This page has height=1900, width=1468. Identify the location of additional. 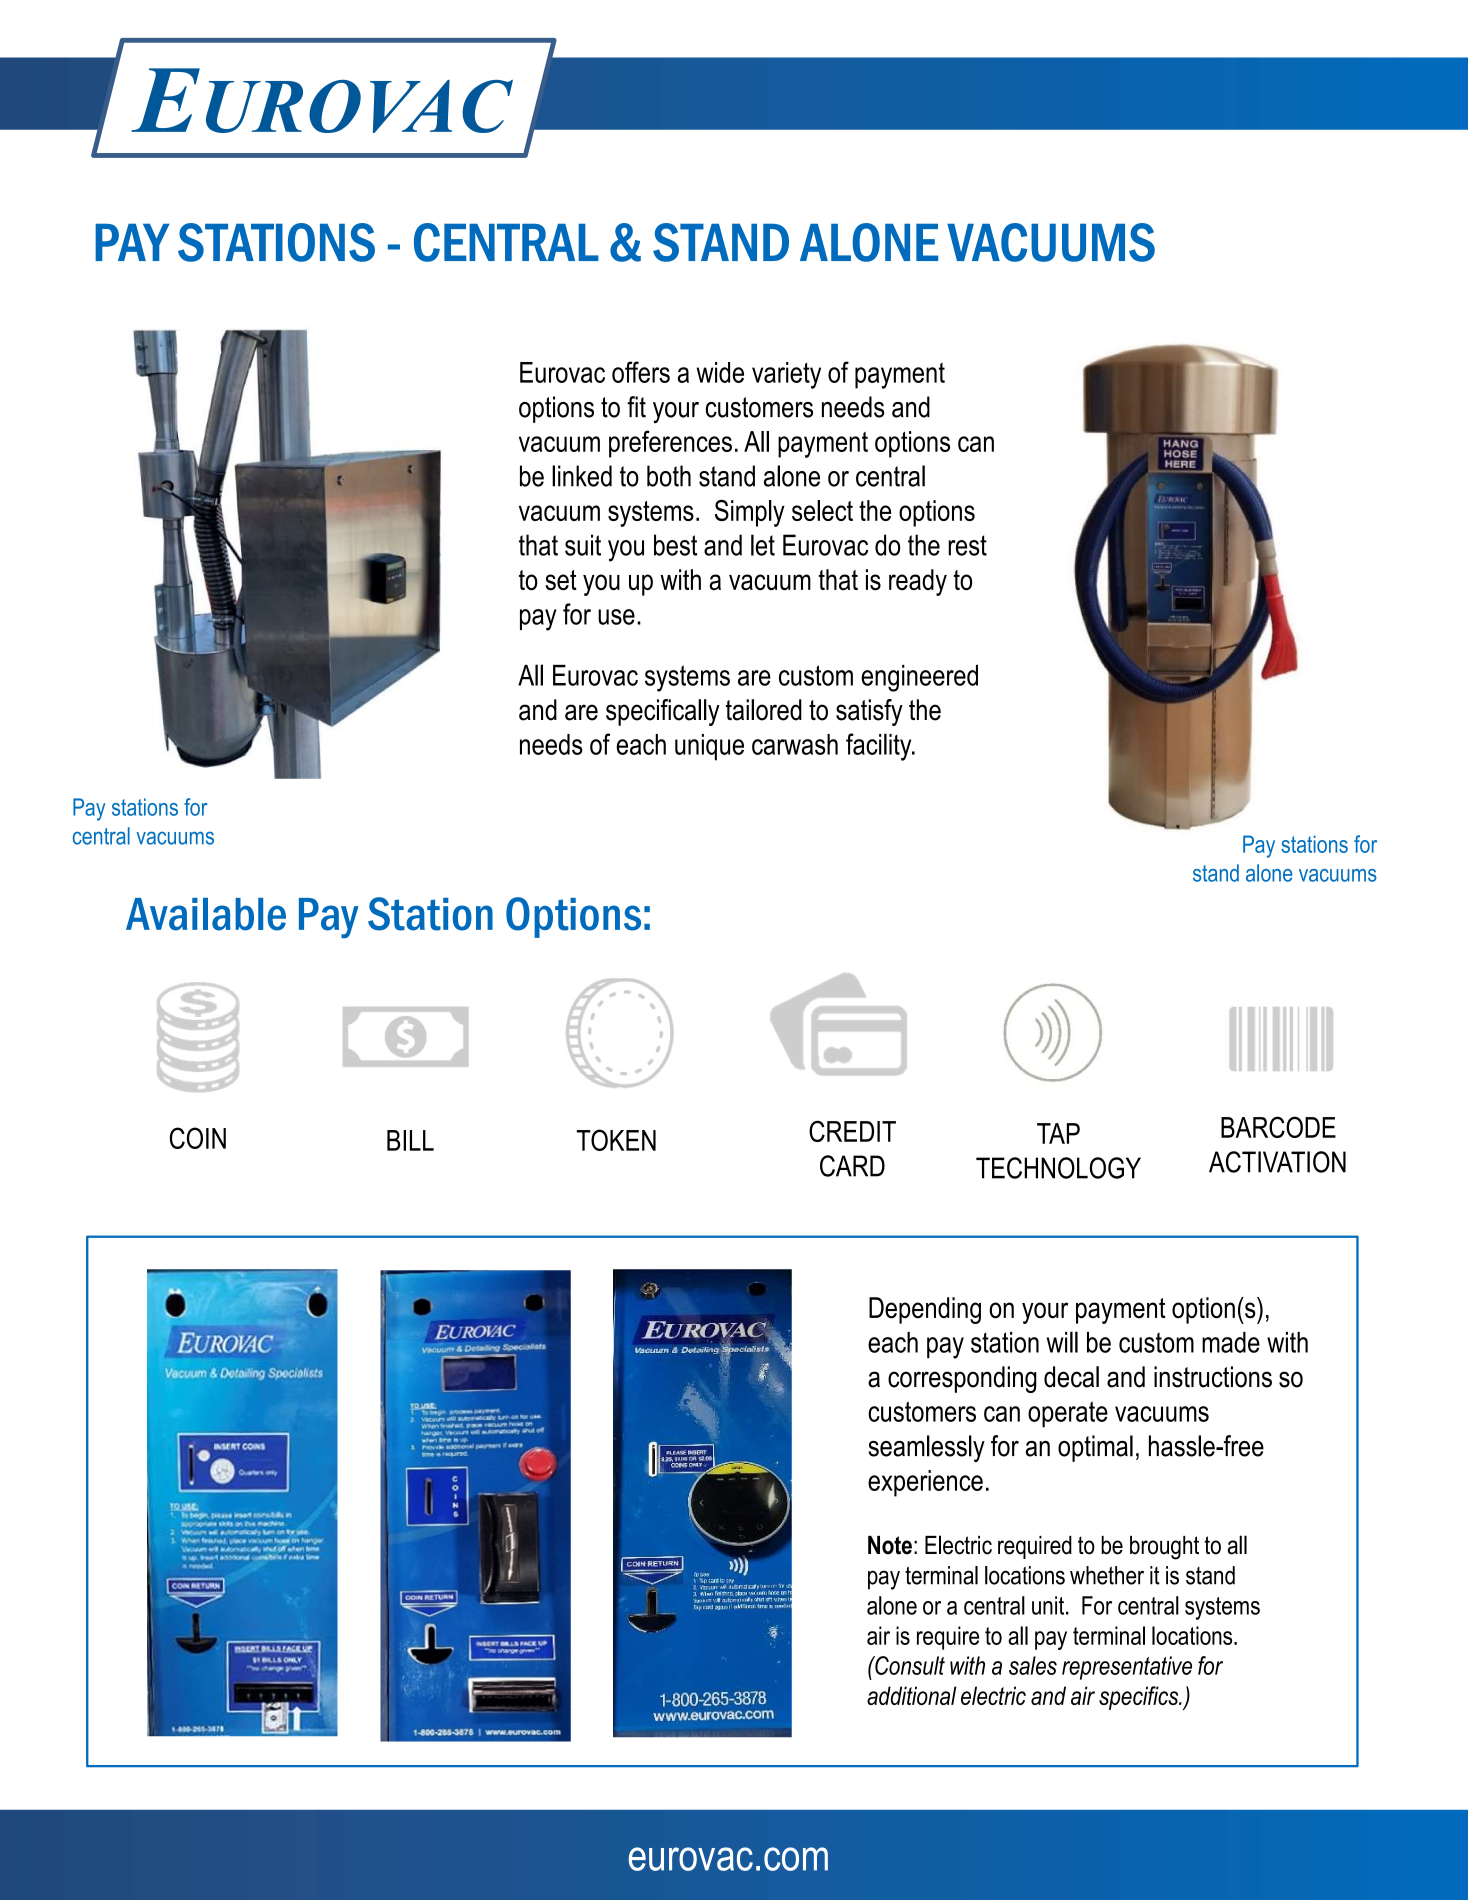
(911, 1695).
